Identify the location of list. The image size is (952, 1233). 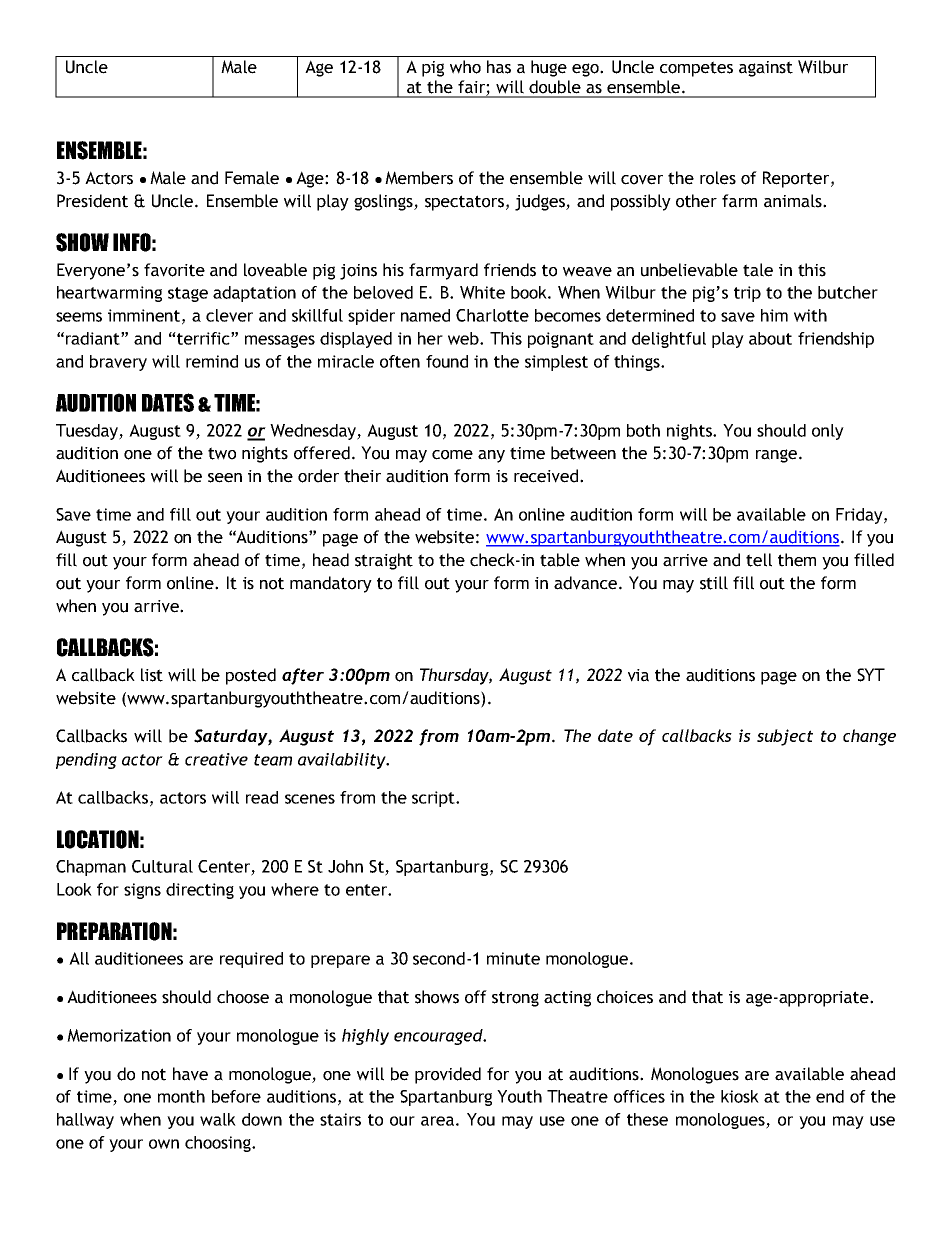
(152, 675).
